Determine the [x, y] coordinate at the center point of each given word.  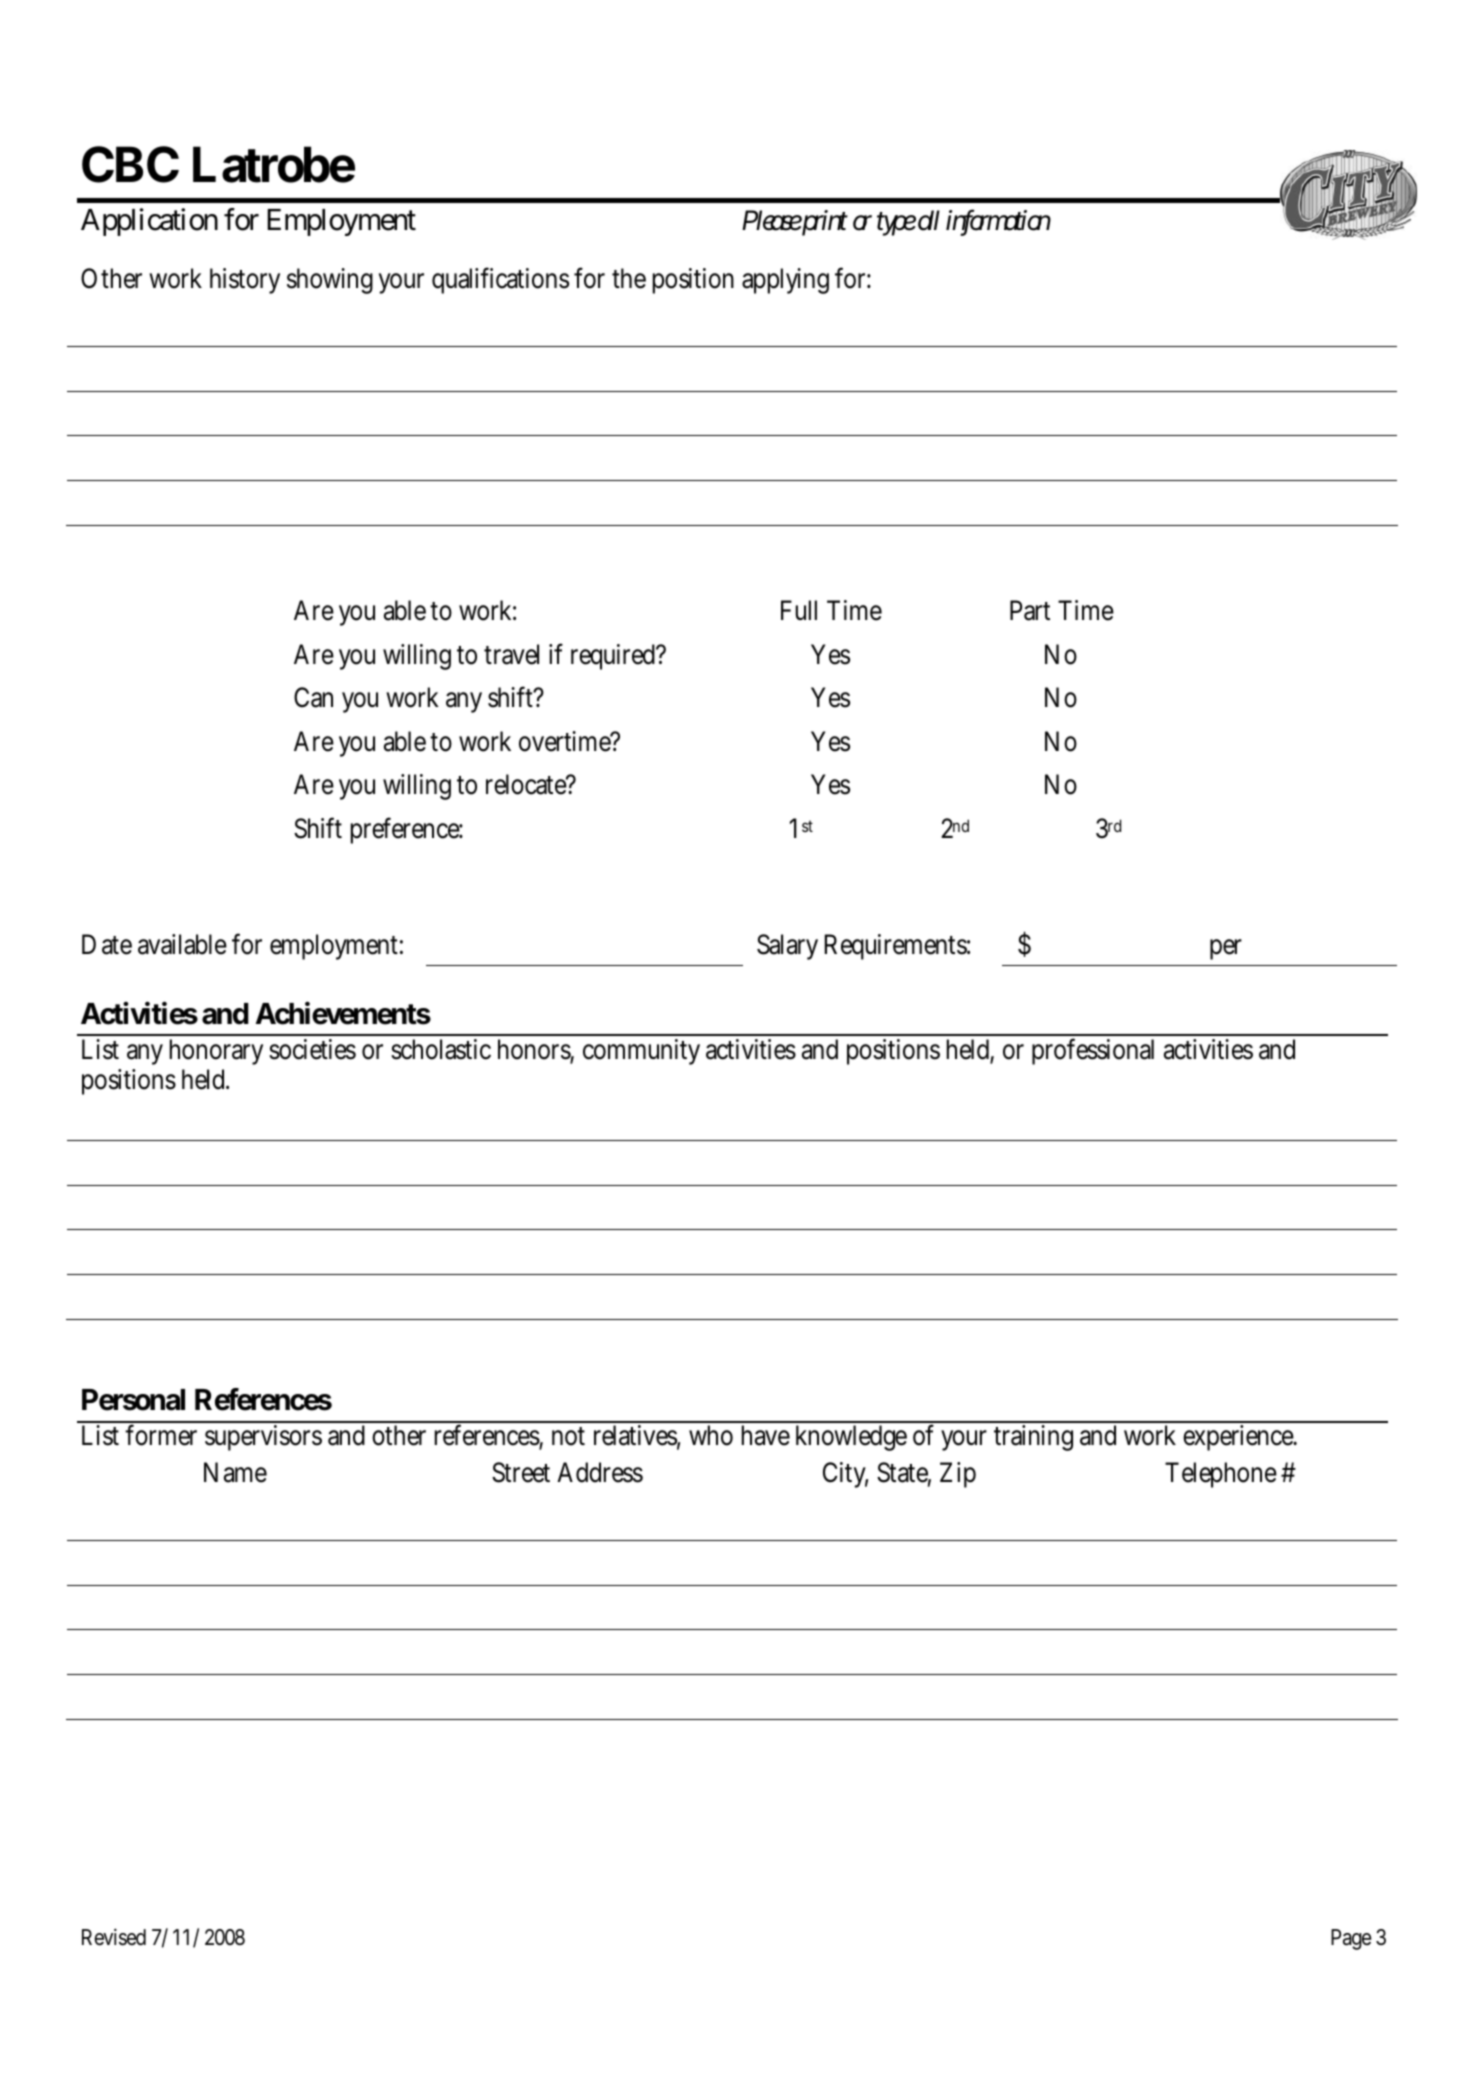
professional [1093, 1051]
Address [600, 1472]
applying [785, 281]
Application [149, 222]
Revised [114, 1937]
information [998, 221]
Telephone [1223, 1475]
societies [312, 1049]
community [641, 1052]
